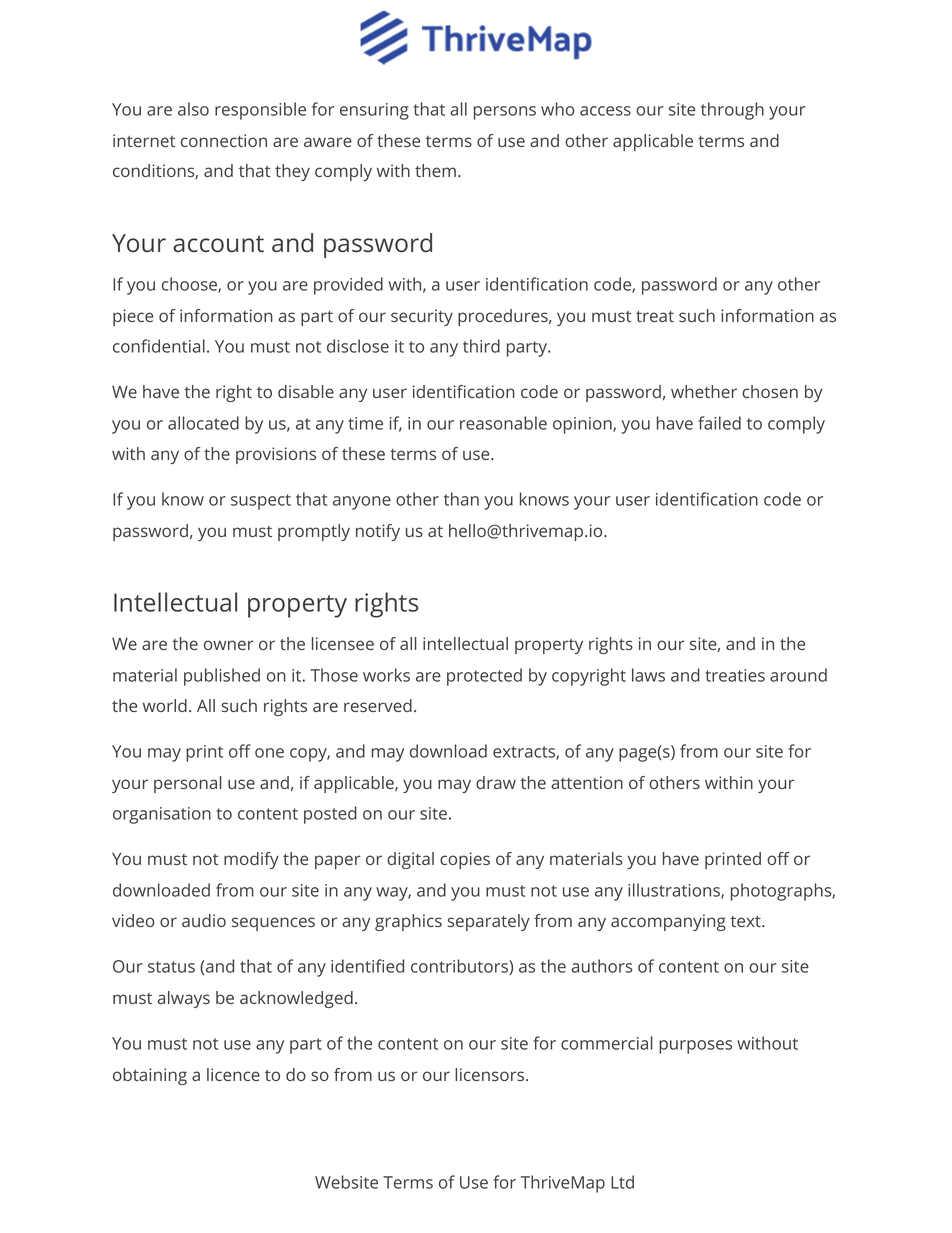 This document has height=1233, width=952. Describe the element at coordinates (695, 1047) in the document. I see `purposes` at that location.
